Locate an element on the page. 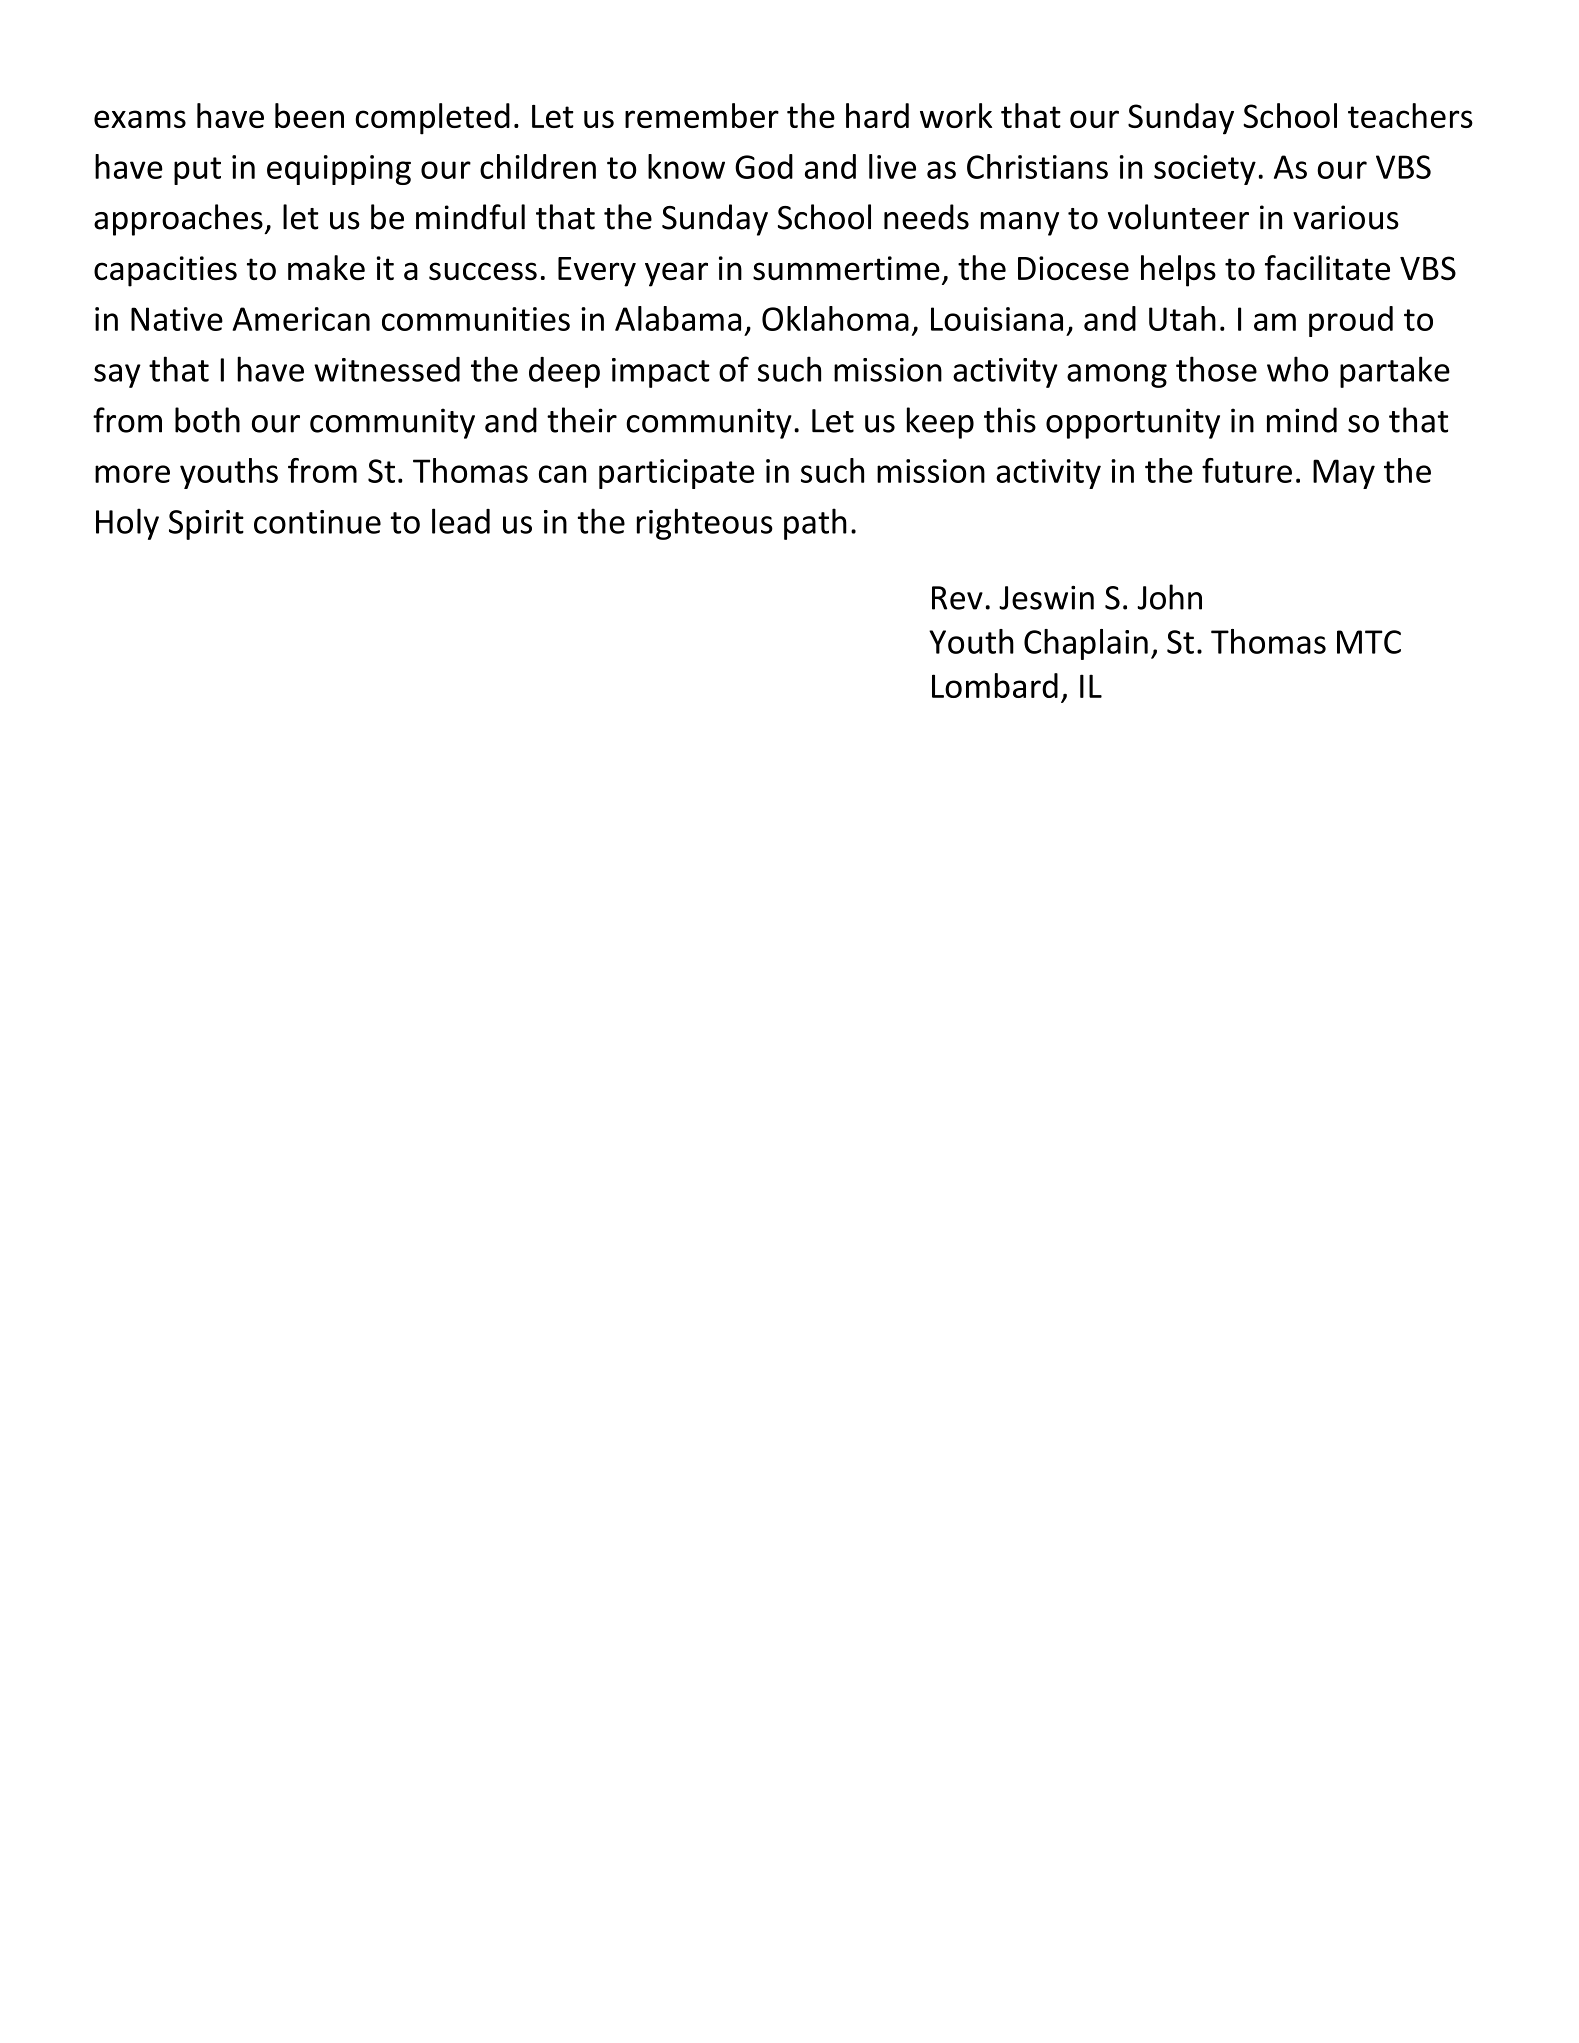  Lombard is located at coordinates (995, 685).
